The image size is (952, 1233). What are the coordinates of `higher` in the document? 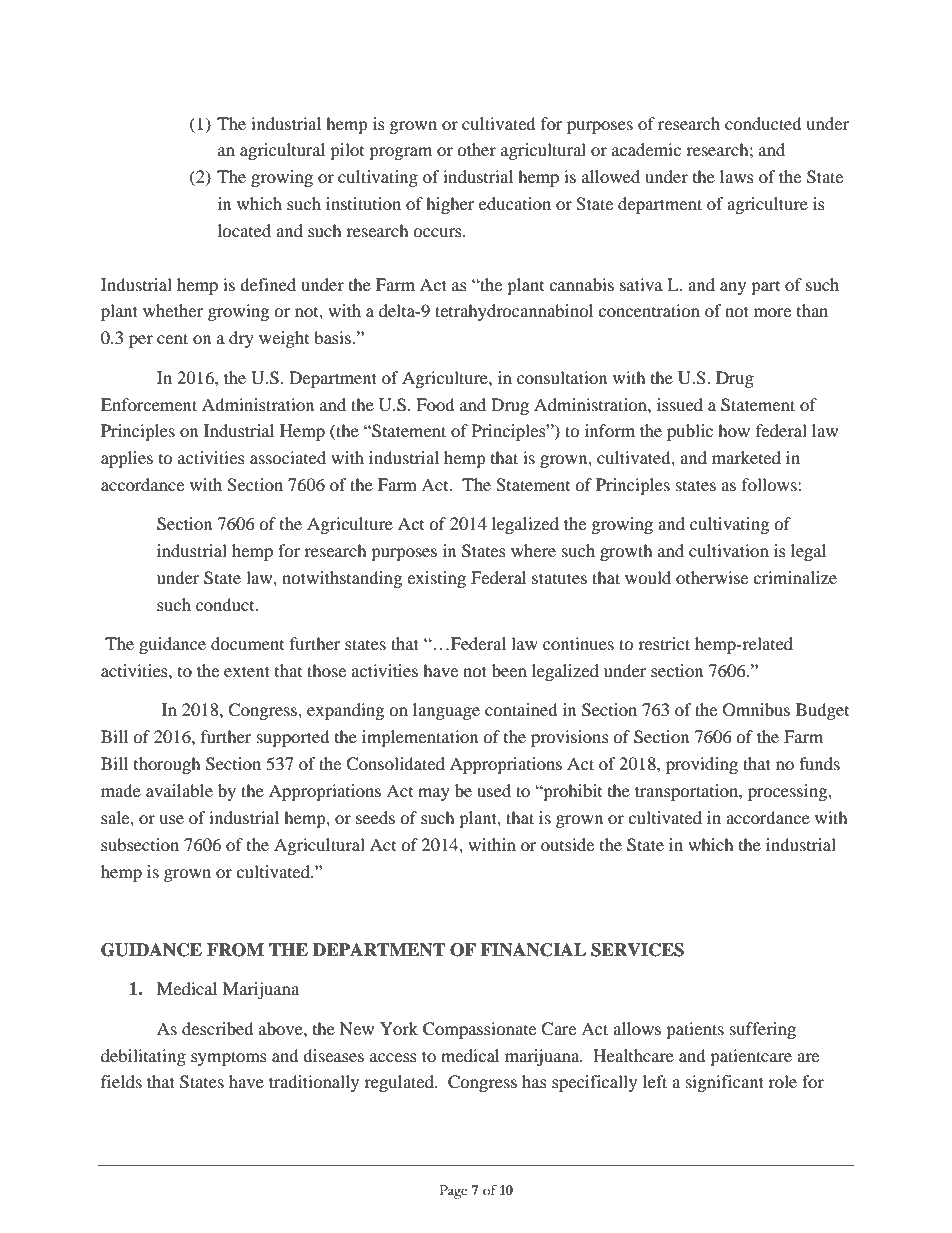 It's located at (450, 205).
